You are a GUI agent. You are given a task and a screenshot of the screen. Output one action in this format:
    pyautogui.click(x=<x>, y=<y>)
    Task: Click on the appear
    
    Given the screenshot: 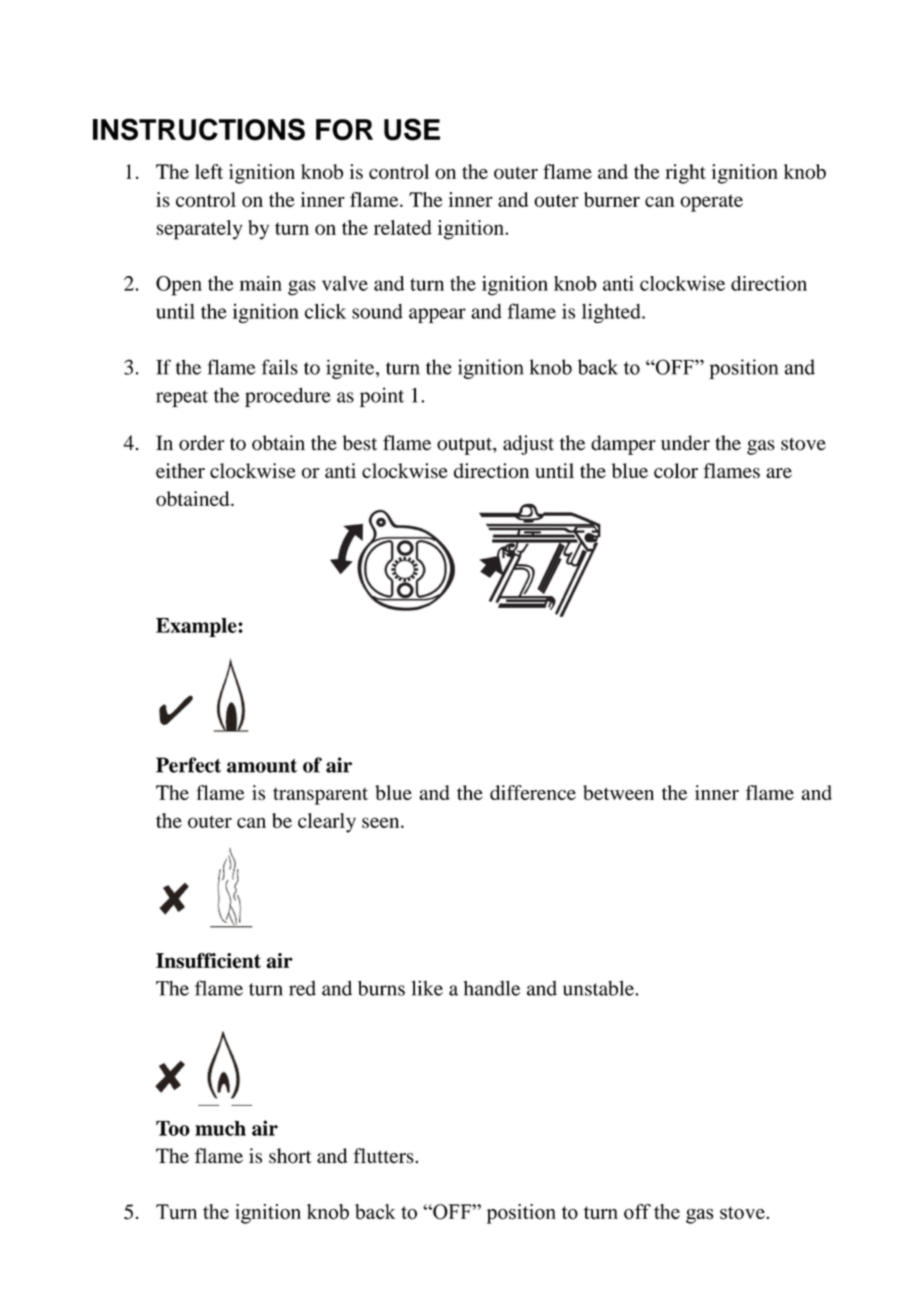 What is the action you would take?
    pyautogui.click(x=437, y=315)
